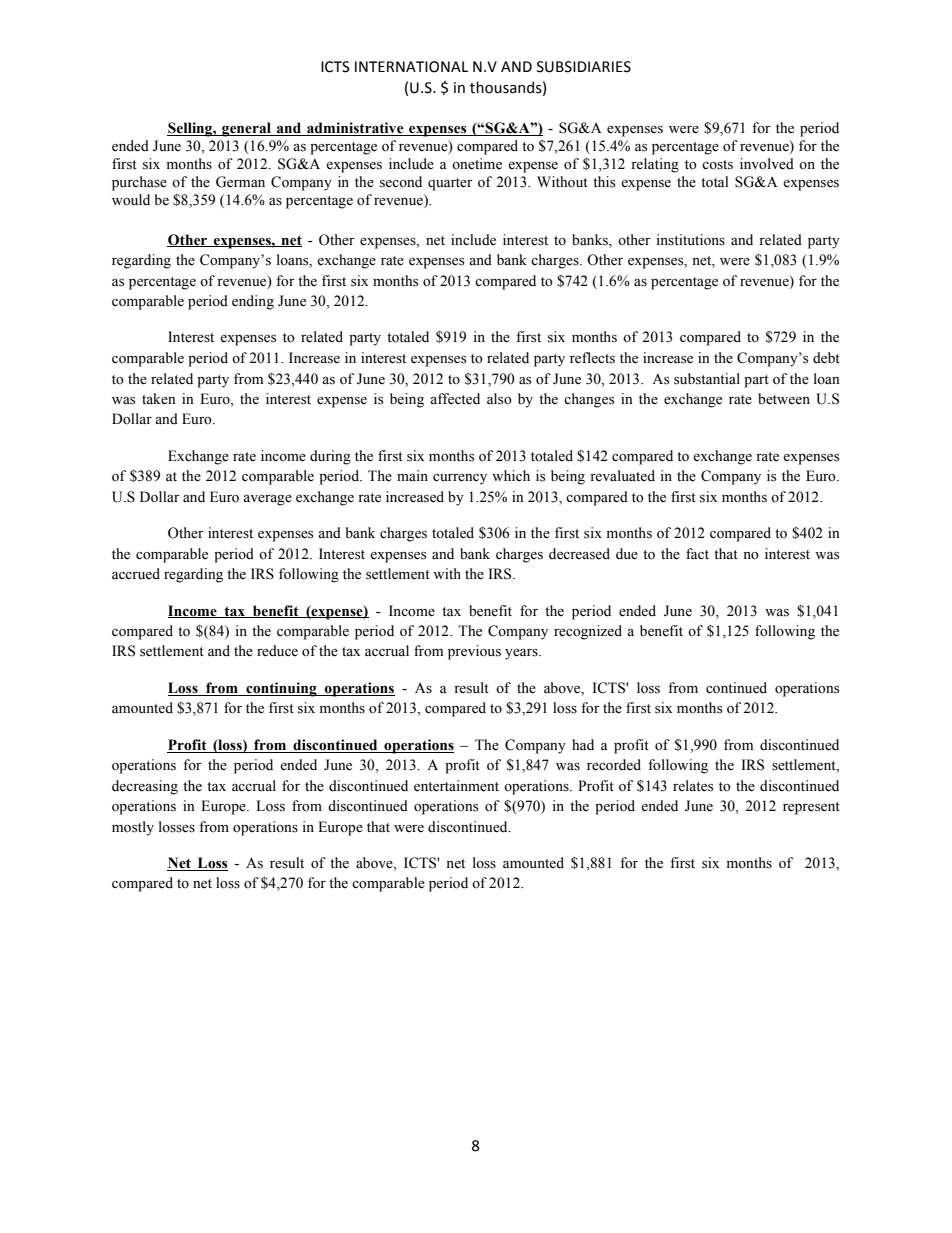 Image resolution: width=952 pixels, height=1233 pixels. I want to click on involved, so click(767, 164).
